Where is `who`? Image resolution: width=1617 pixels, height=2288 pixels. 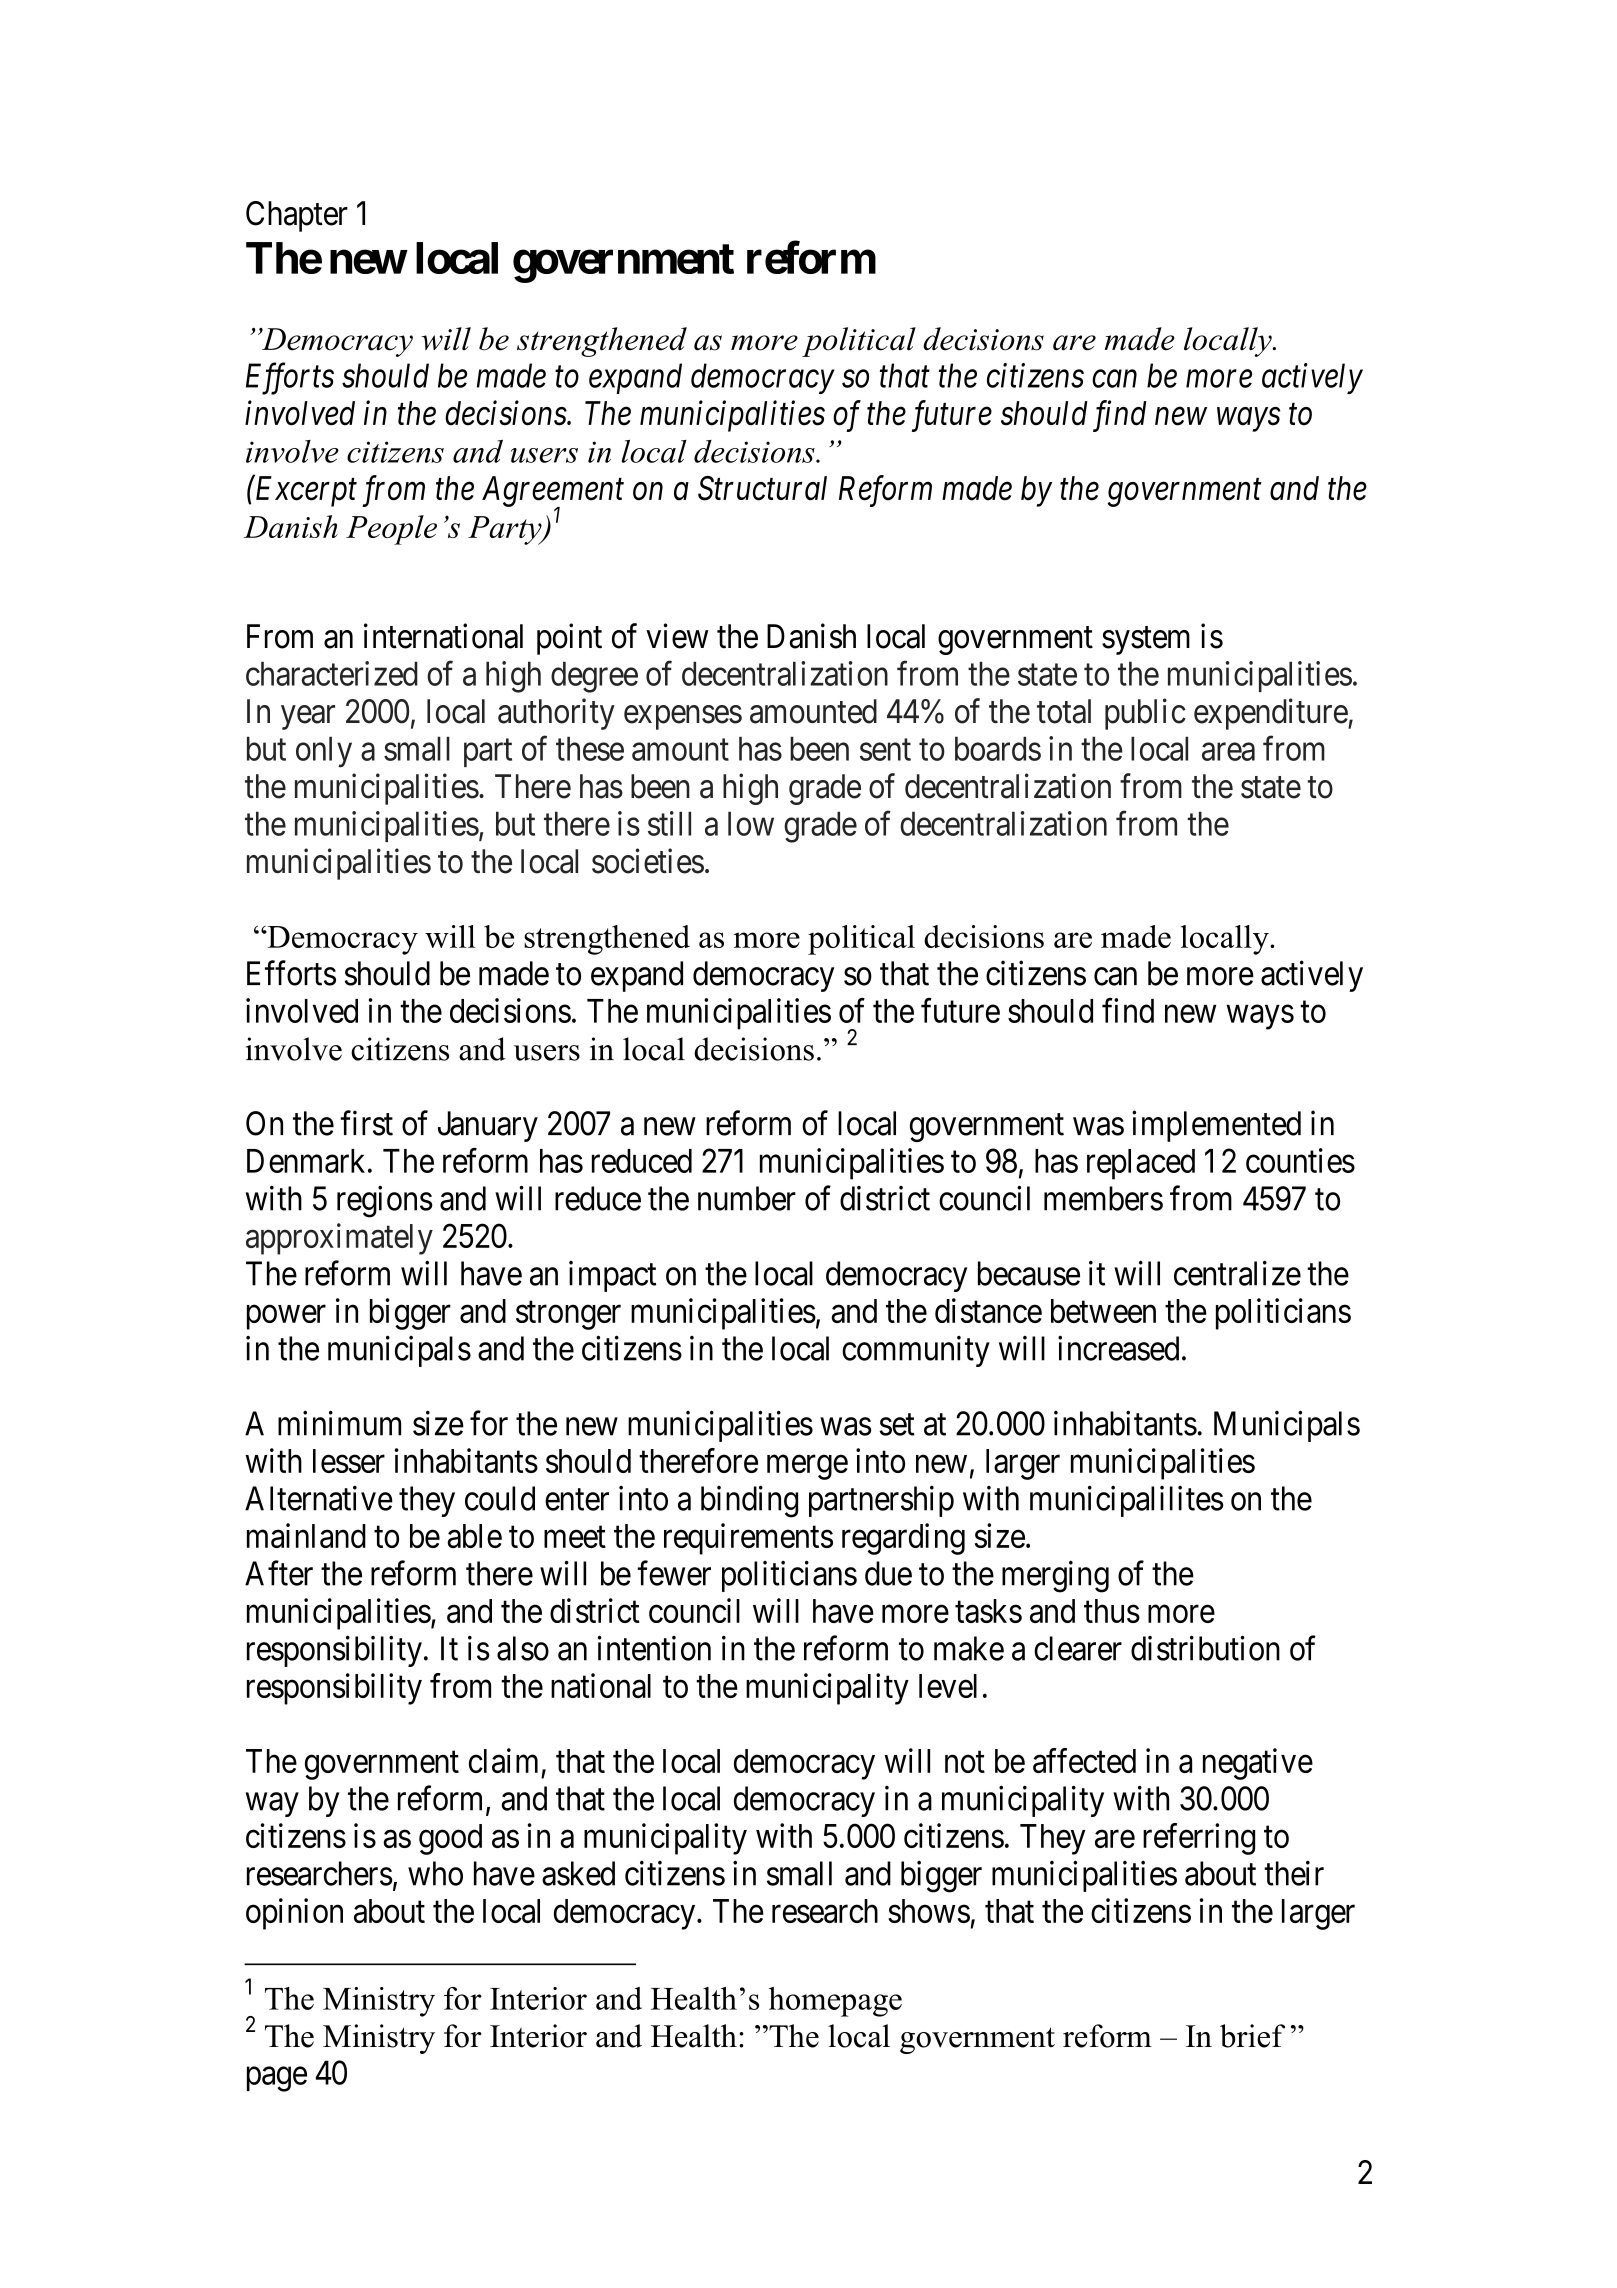
who is located at coordinates (435, 1873).
